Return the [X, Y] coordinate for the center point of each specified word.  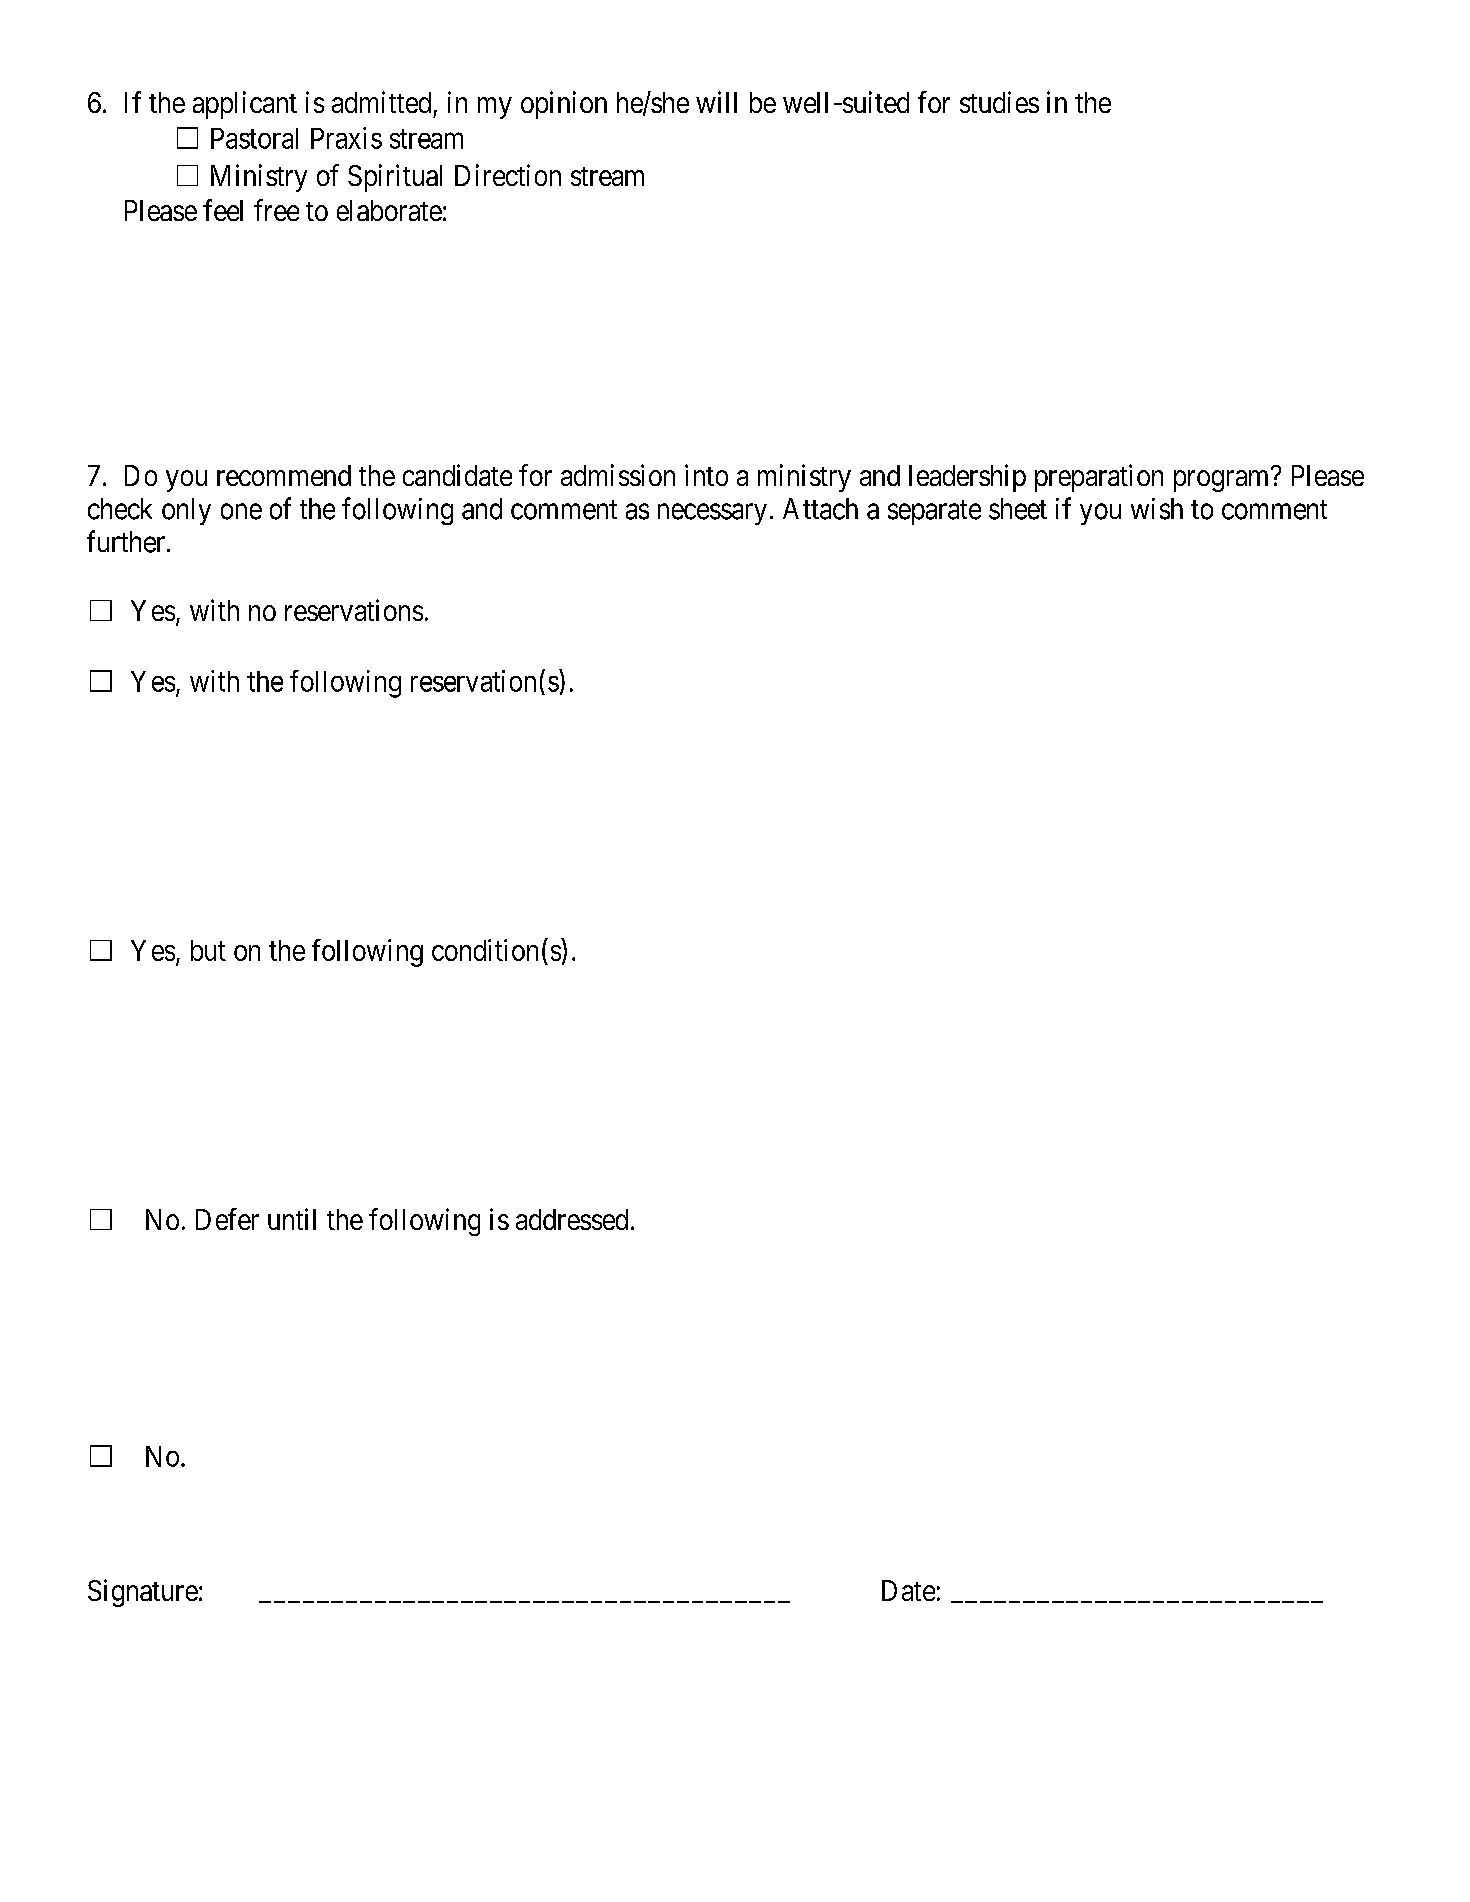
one [241, 511]
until [292, 1219]
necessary [712, 514]
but [208, 950]
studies [999, 102]
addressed [572, 1219]
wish [1157, 509]
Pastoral [254, 138]
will [716, 102]
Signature [143, 1593]
